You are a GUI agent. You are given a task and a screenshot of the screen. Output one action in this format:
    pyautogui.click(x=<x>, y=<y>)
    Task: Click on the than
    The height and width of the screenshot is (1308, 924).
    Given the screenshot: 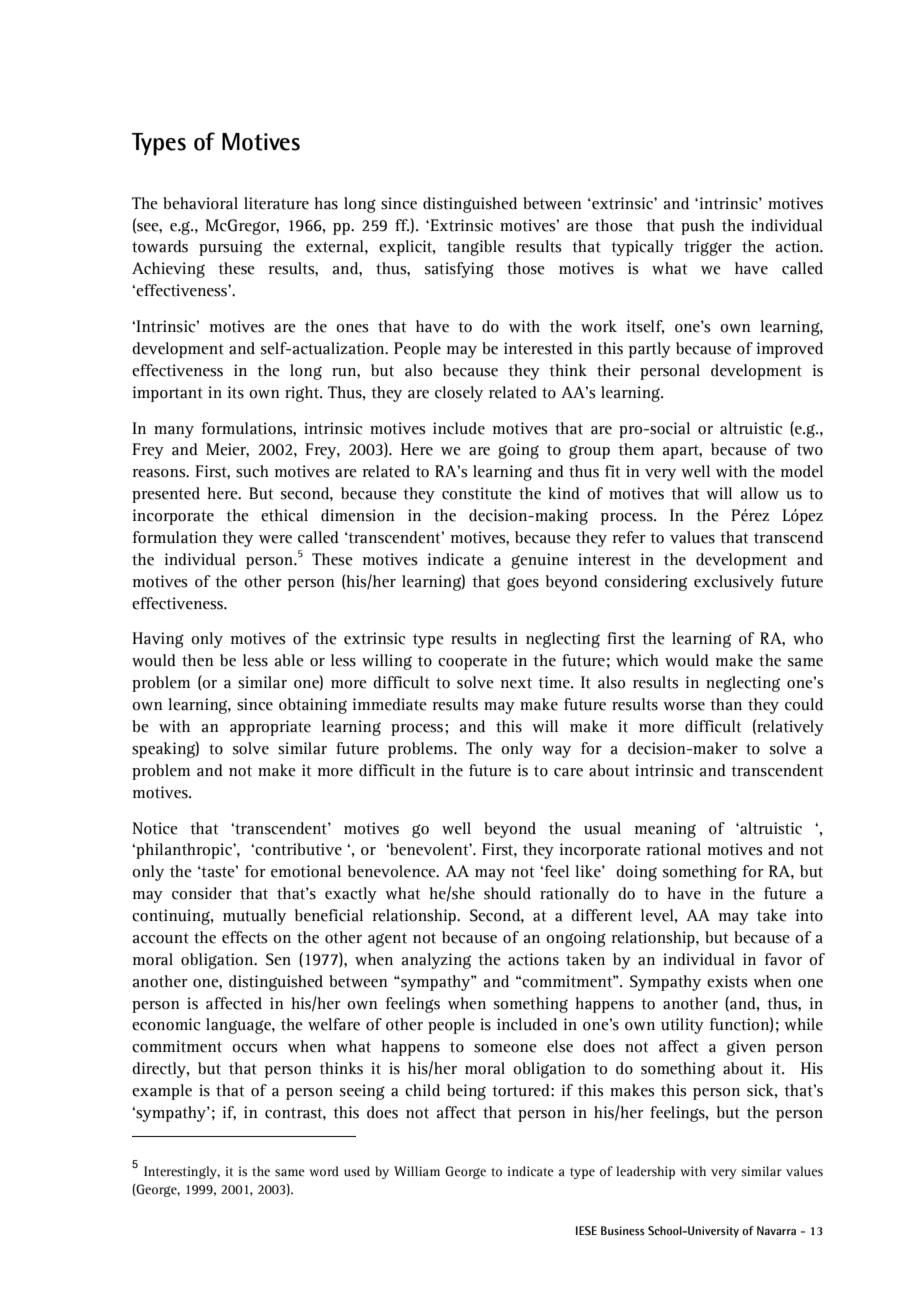 What is the action you would take?
    pyautogui.click(x=726, y=704)
